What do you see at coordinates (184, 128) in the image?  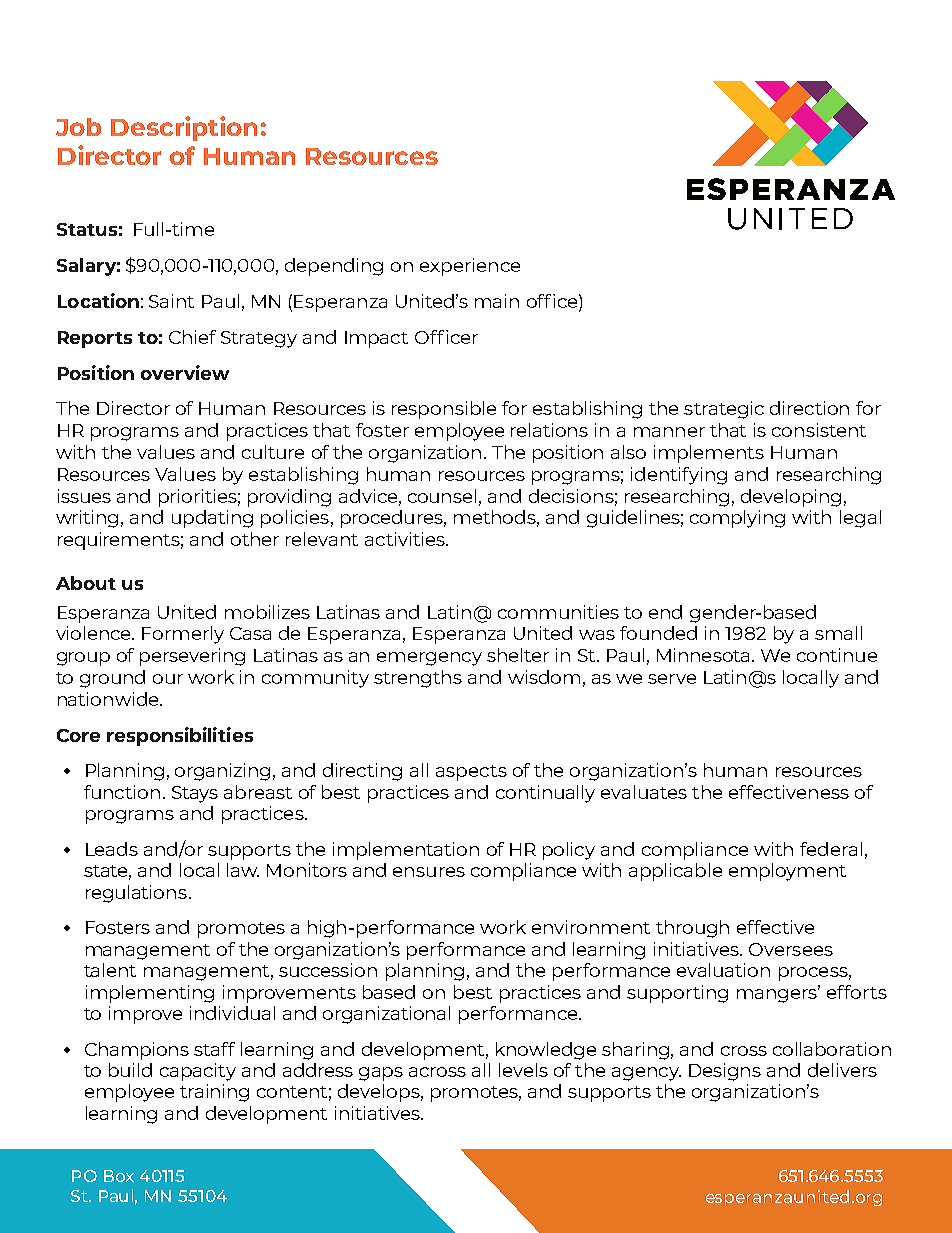 I see `Description` at bounding box center [184, 128].
